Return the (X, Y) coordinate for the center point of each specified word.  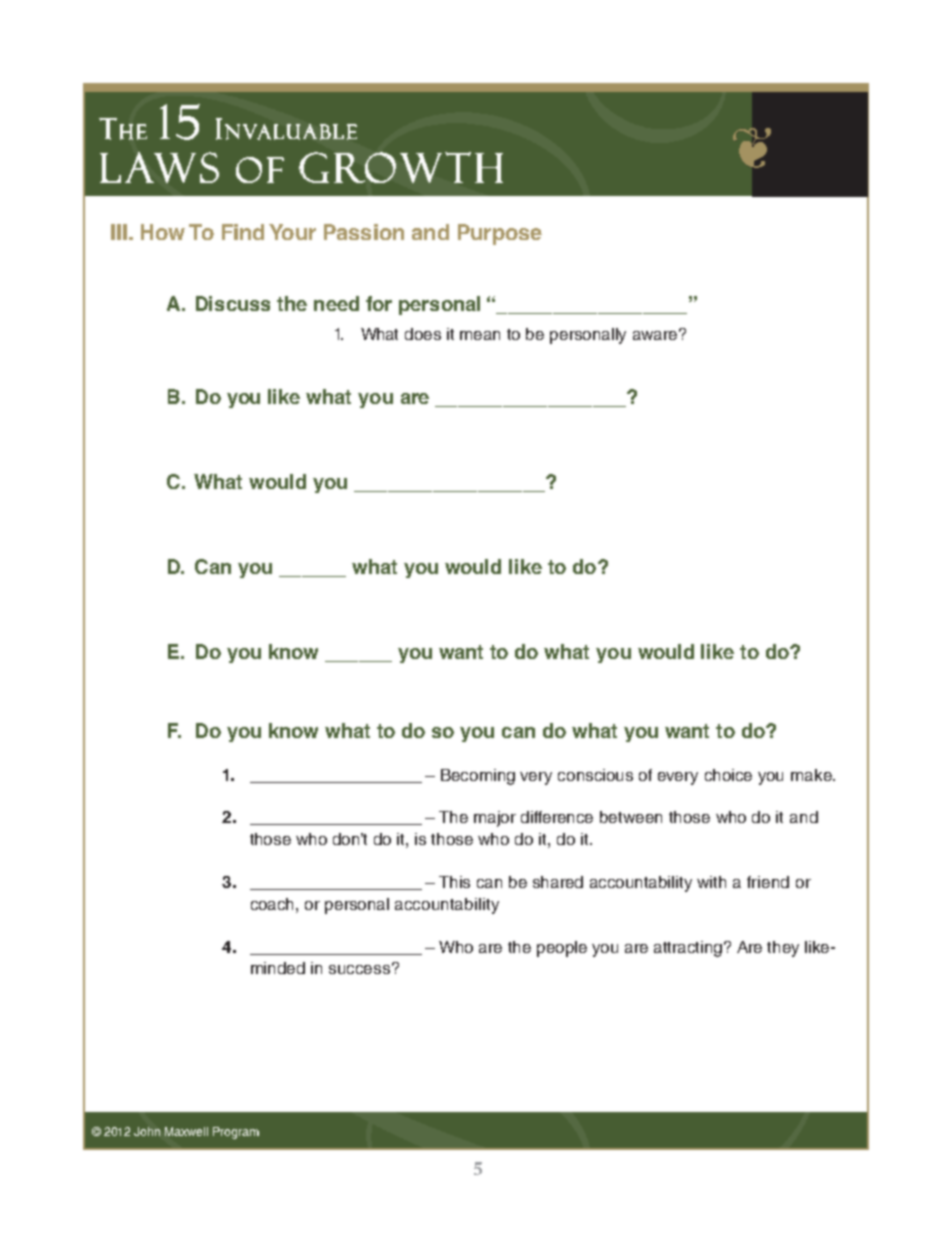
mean (480, 335)
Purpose (500, 234)
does (423, 334)
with (711, 882)
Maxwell (186, 1131)
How (163, 232)
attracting (689, 949)
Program (236, 1133)
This (454, 882)
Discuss (233, 303)
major (495, 819)
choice (728, 775)
